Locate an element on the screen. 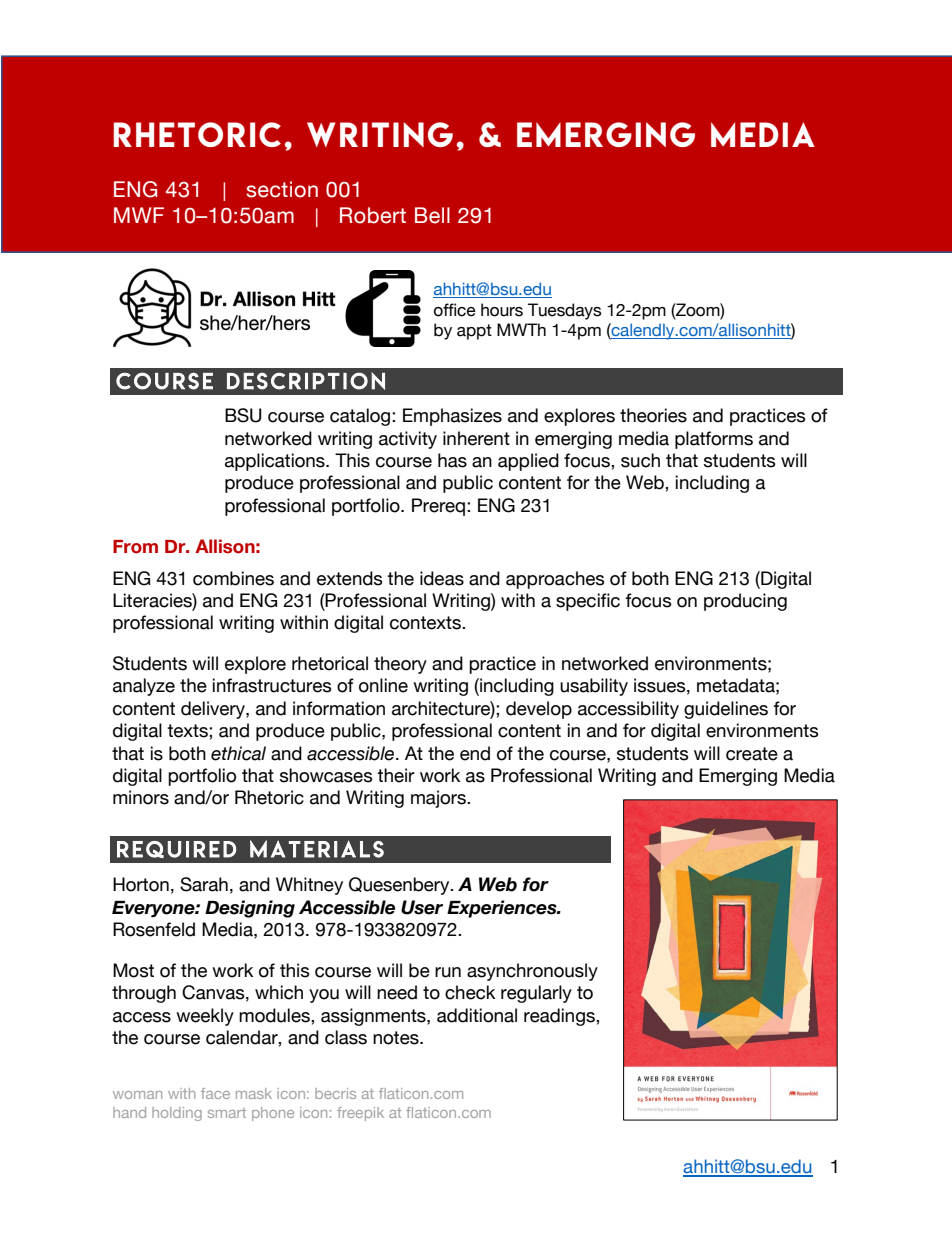  guidelines is located at coordinates (726, 710).
